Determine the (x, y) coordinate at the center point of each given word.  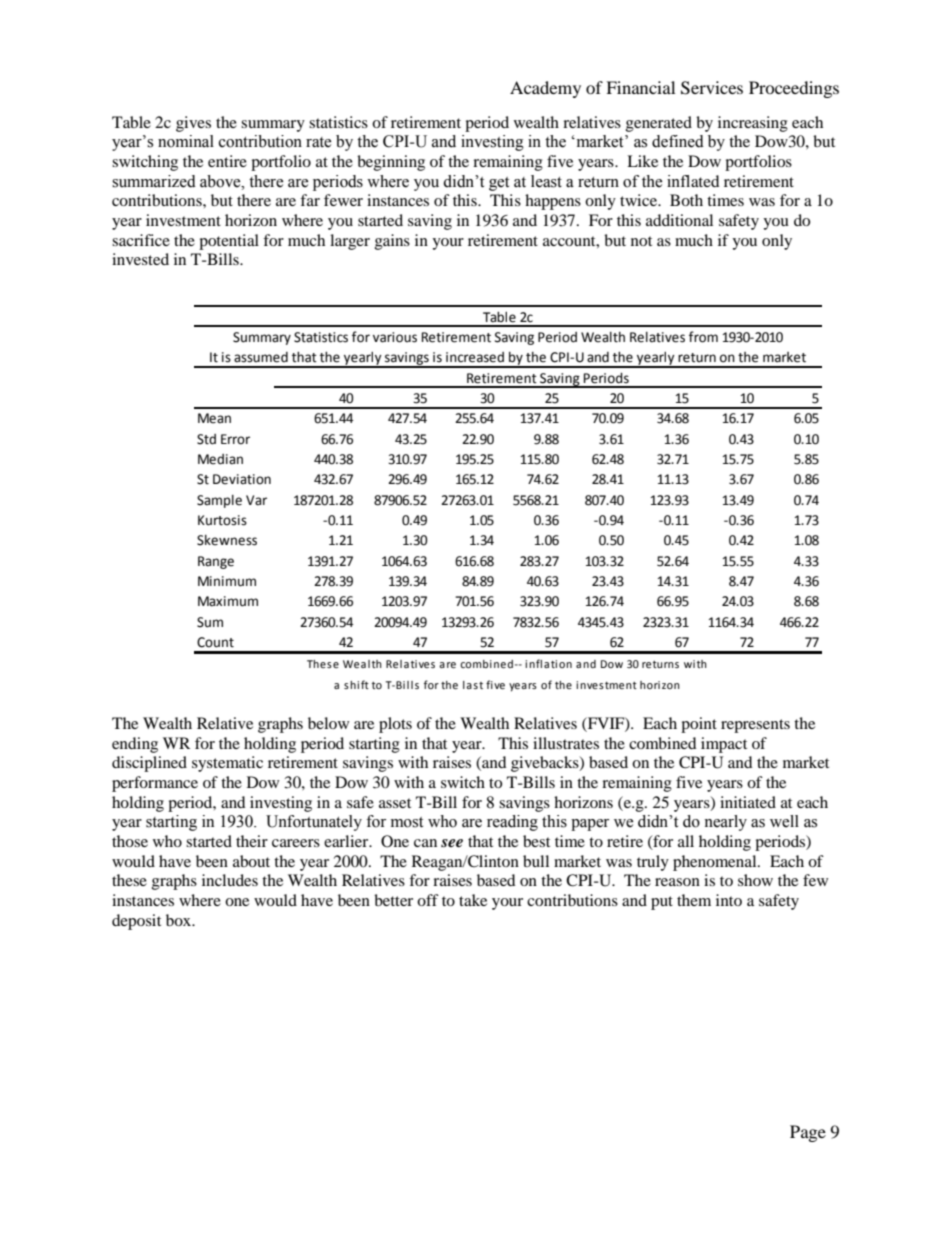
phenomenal (716, 863)
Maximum (228, 601)
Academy (545, 89)
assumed (261, 357)
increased (475, 357)
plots (395, 725)
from (703, 337)
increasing (753, 124)
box (180, 920)
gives (193, 124)
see (452, 843)
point (699, 725)
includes (230, 880)
